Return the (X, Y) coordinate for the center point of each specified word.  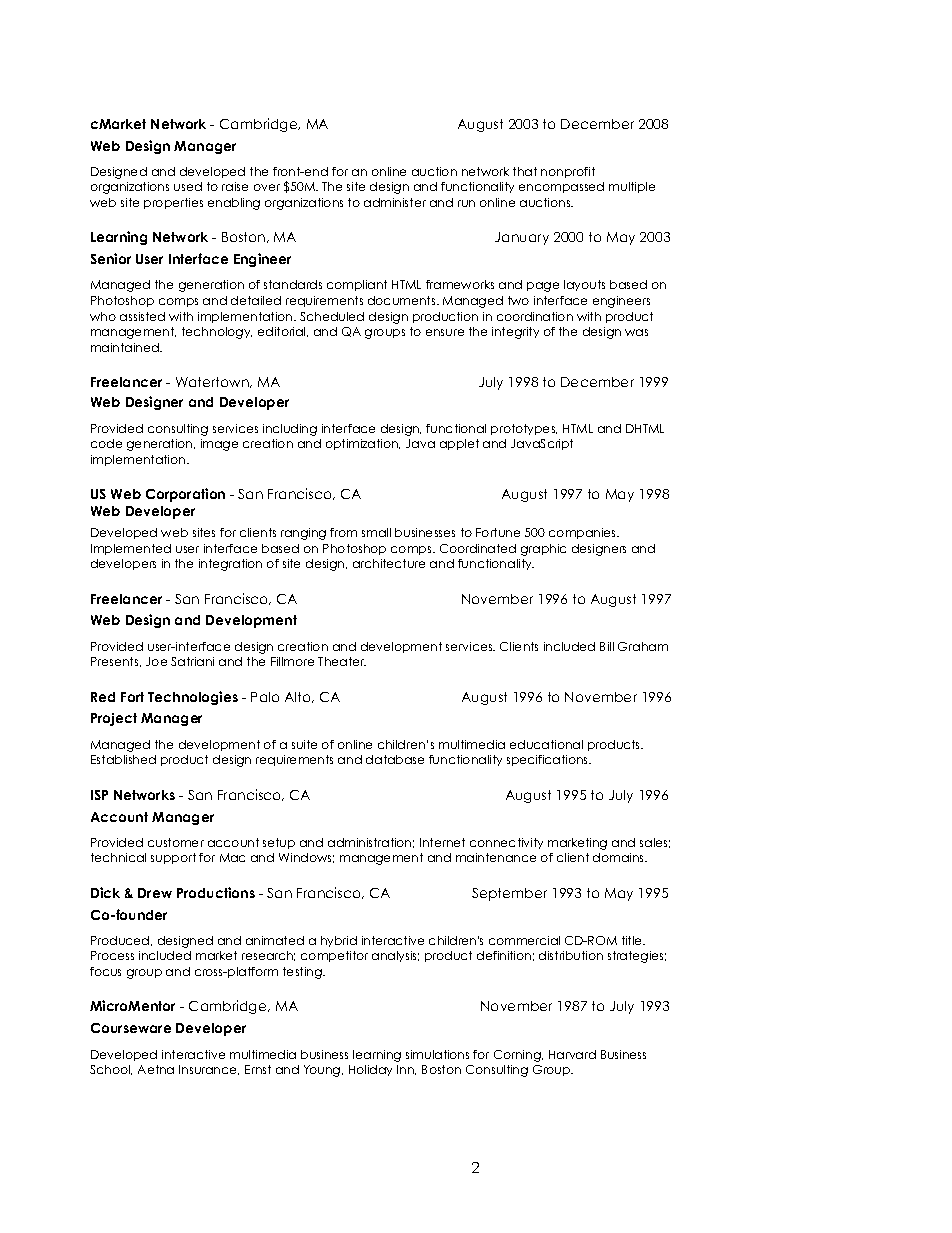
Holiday (370, 1070)
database (395, 759)
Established (123, 759)
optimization (363, 444)
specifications (549, 760)
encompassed (561, 187)
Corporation (185, 495)
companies (584, 533)
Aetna (156, 1069)
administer (395, 202)
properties (173, 203)
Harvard (572, 1054)
